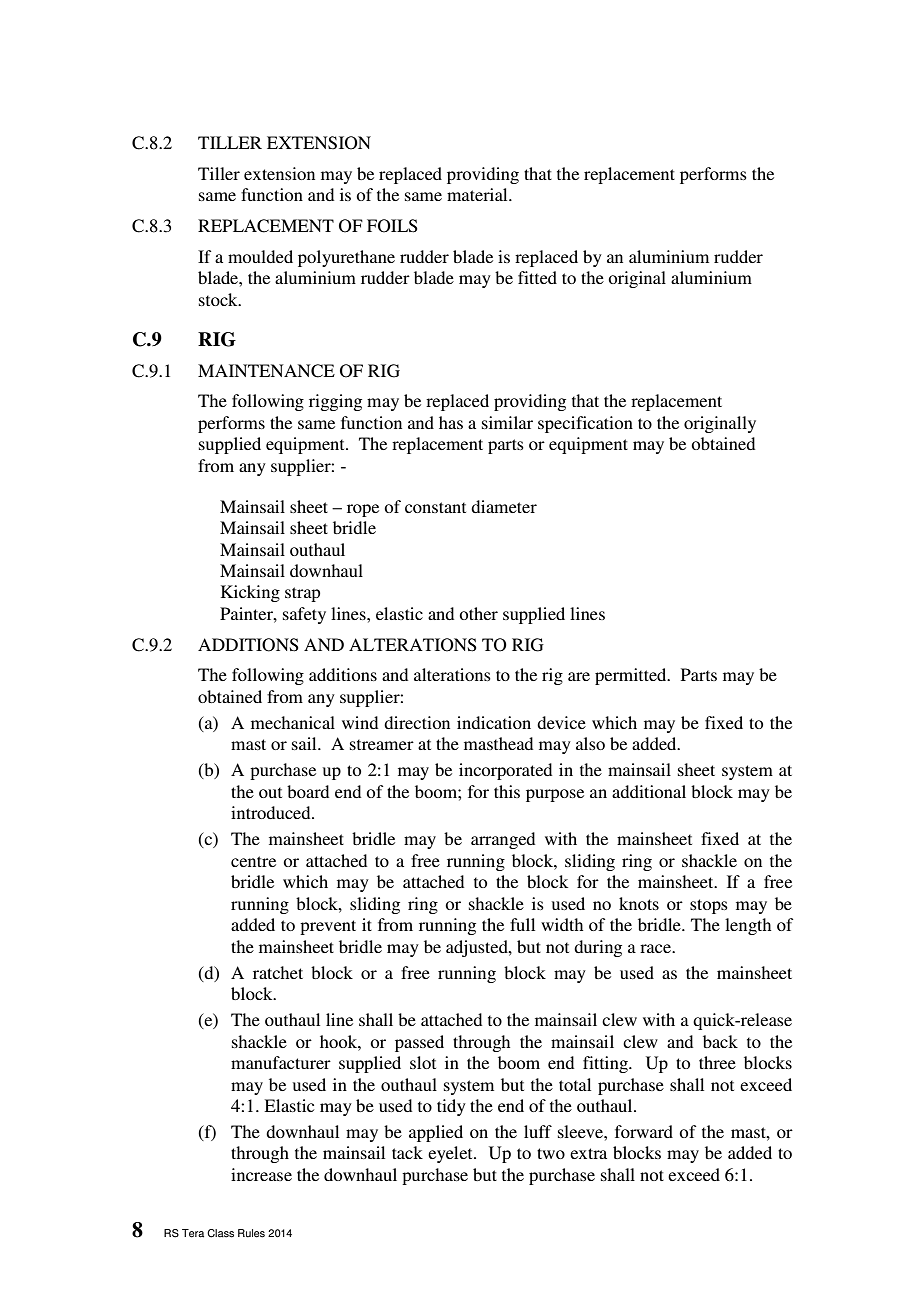 The width and height of the screenshot is (924, 1308). What do you see at coordinates (585, 424) in the screenshot?
I see `specification` at bounding box center [585, 424].
